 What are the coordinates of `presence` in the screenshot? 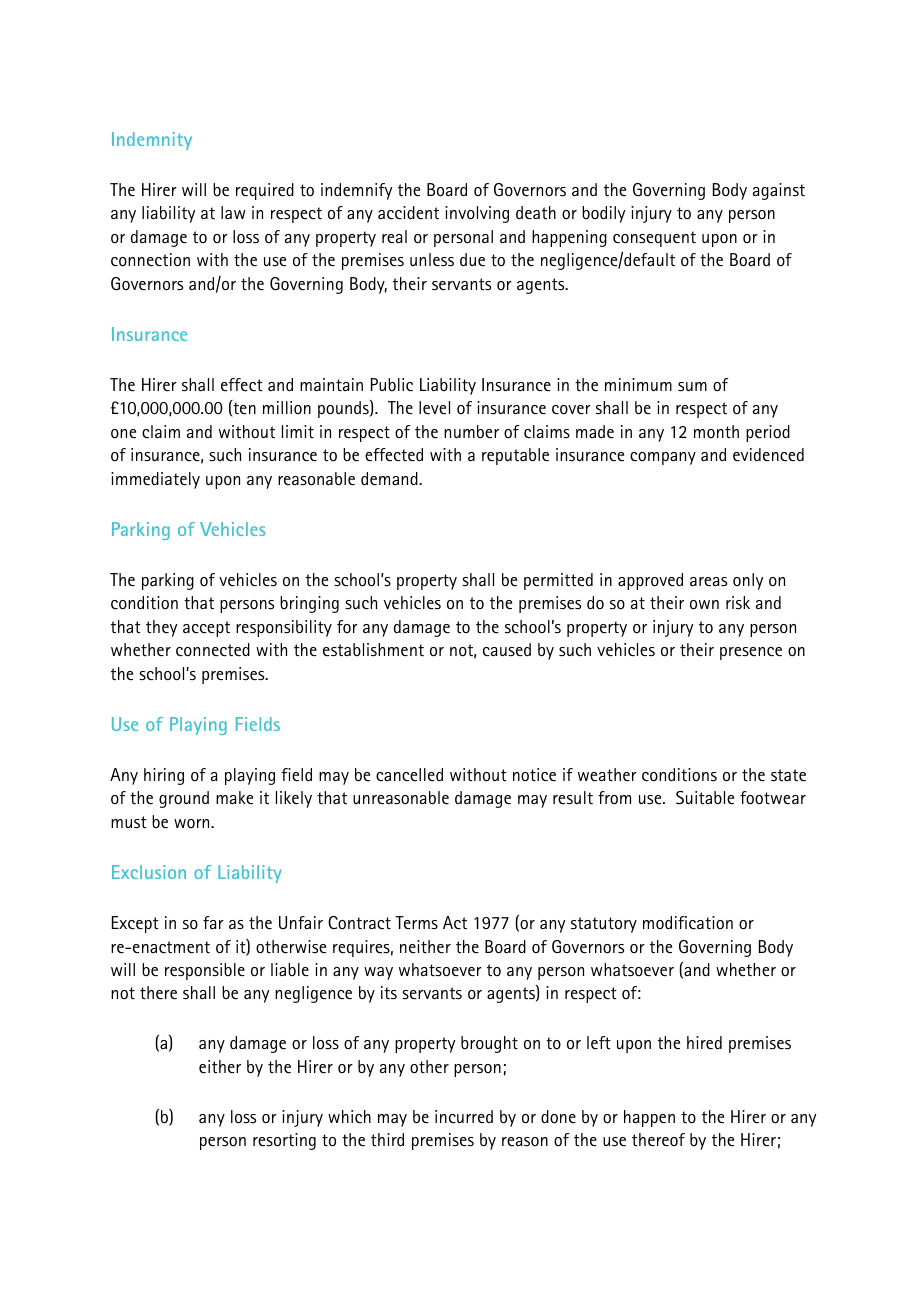 It's located at (751, 653).
